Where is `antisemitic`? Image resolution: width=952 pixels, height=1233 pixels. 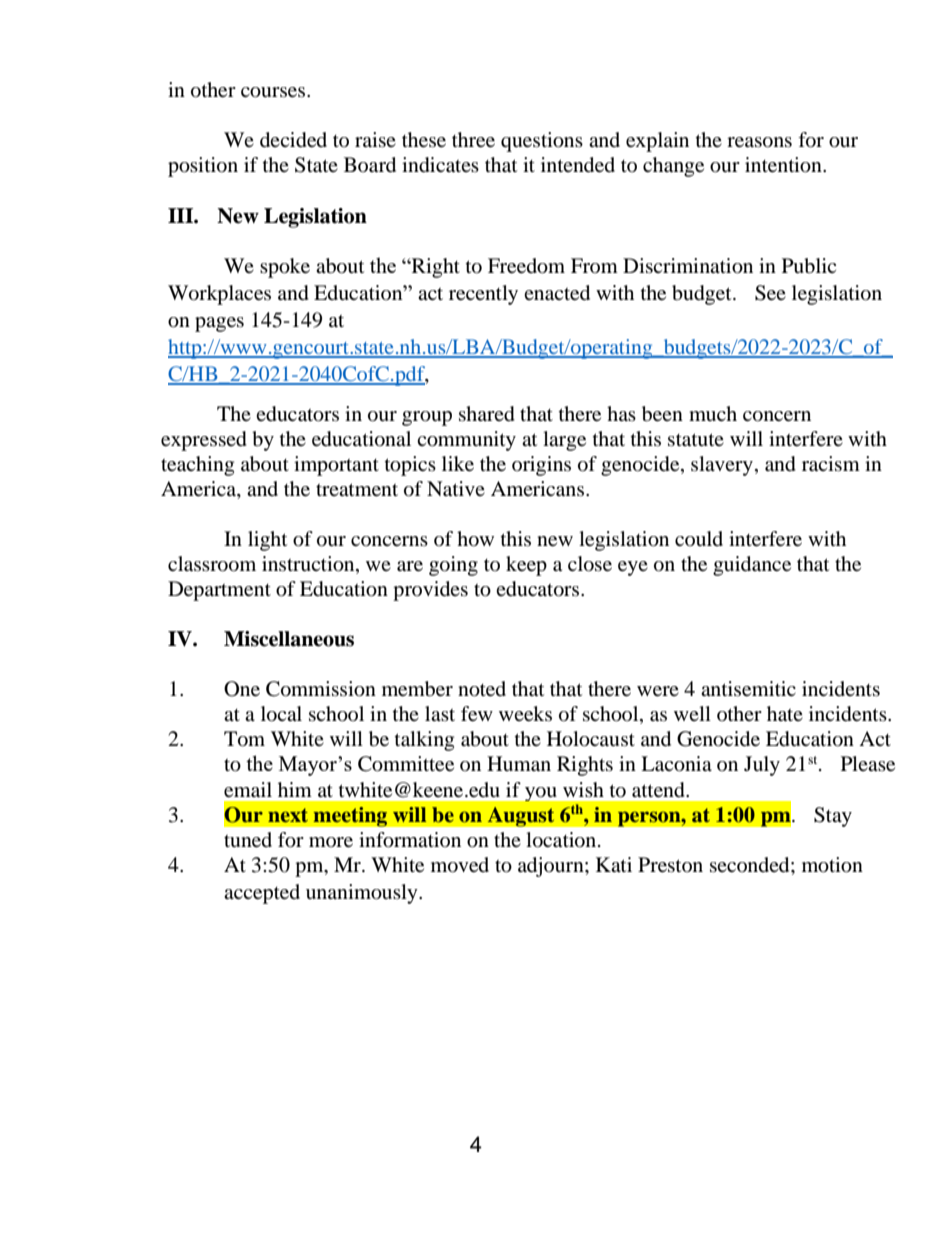 antisemitic is located at coordinates (748, 689).
